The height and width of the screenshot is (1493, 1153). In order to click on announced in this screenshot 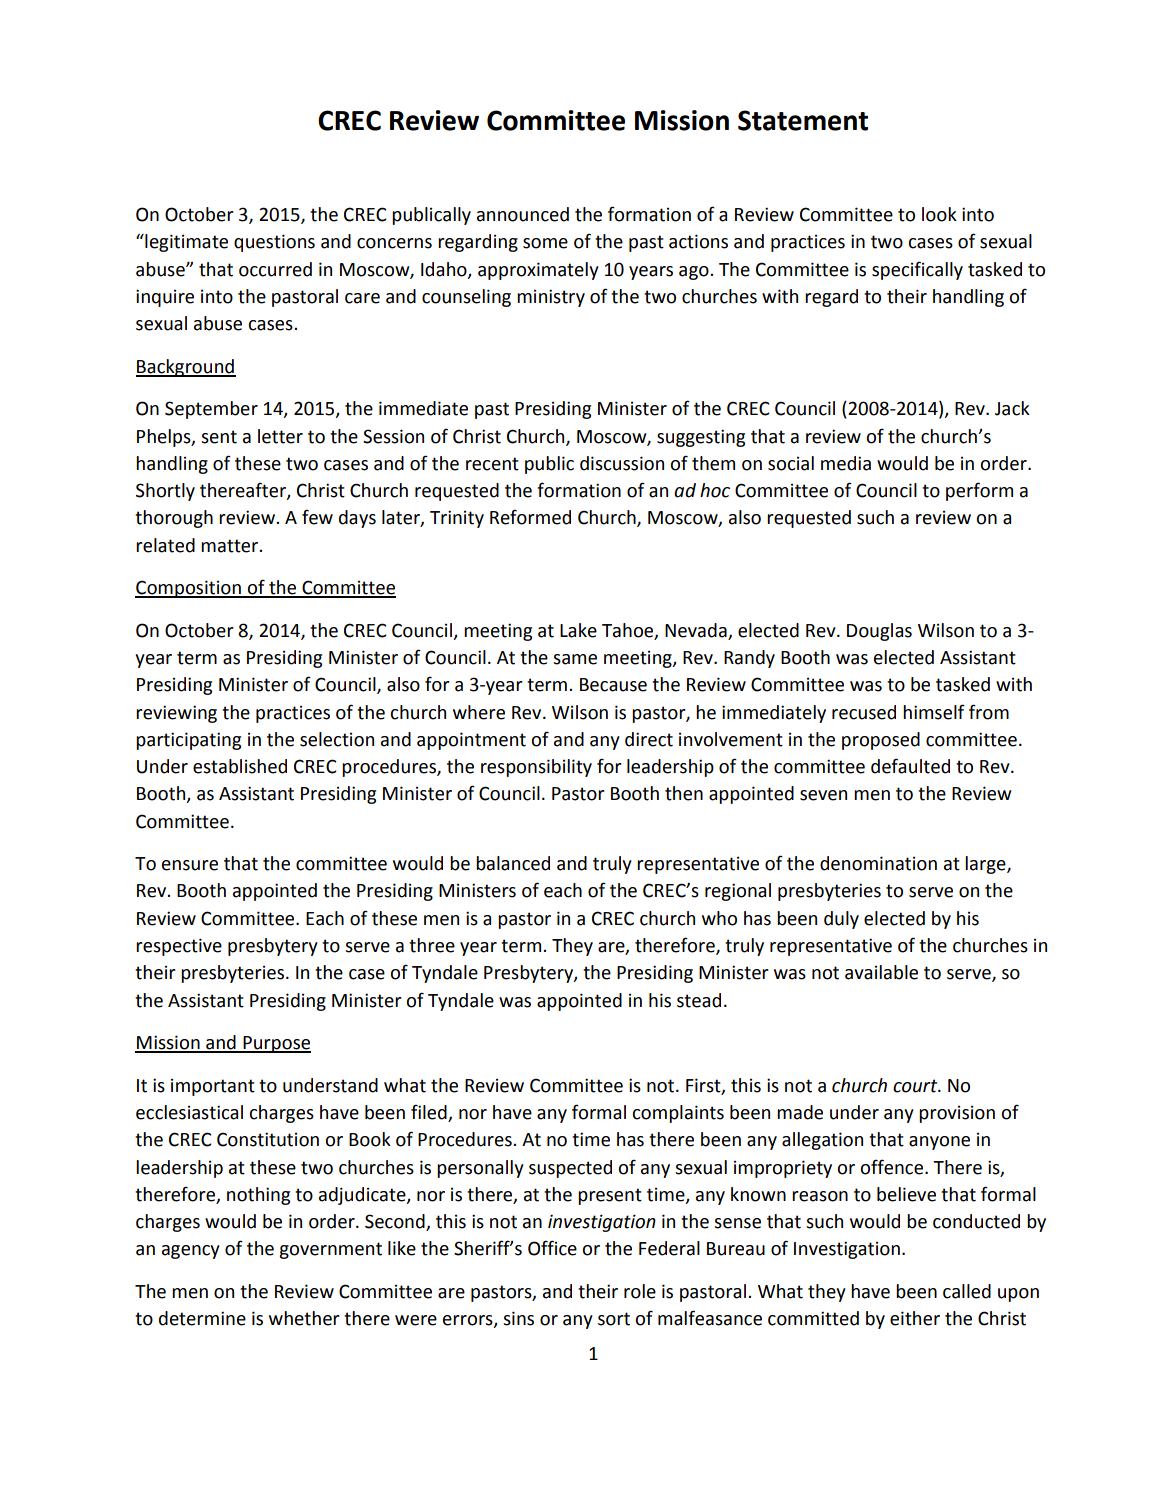, I will do `click(523, 214)`.
